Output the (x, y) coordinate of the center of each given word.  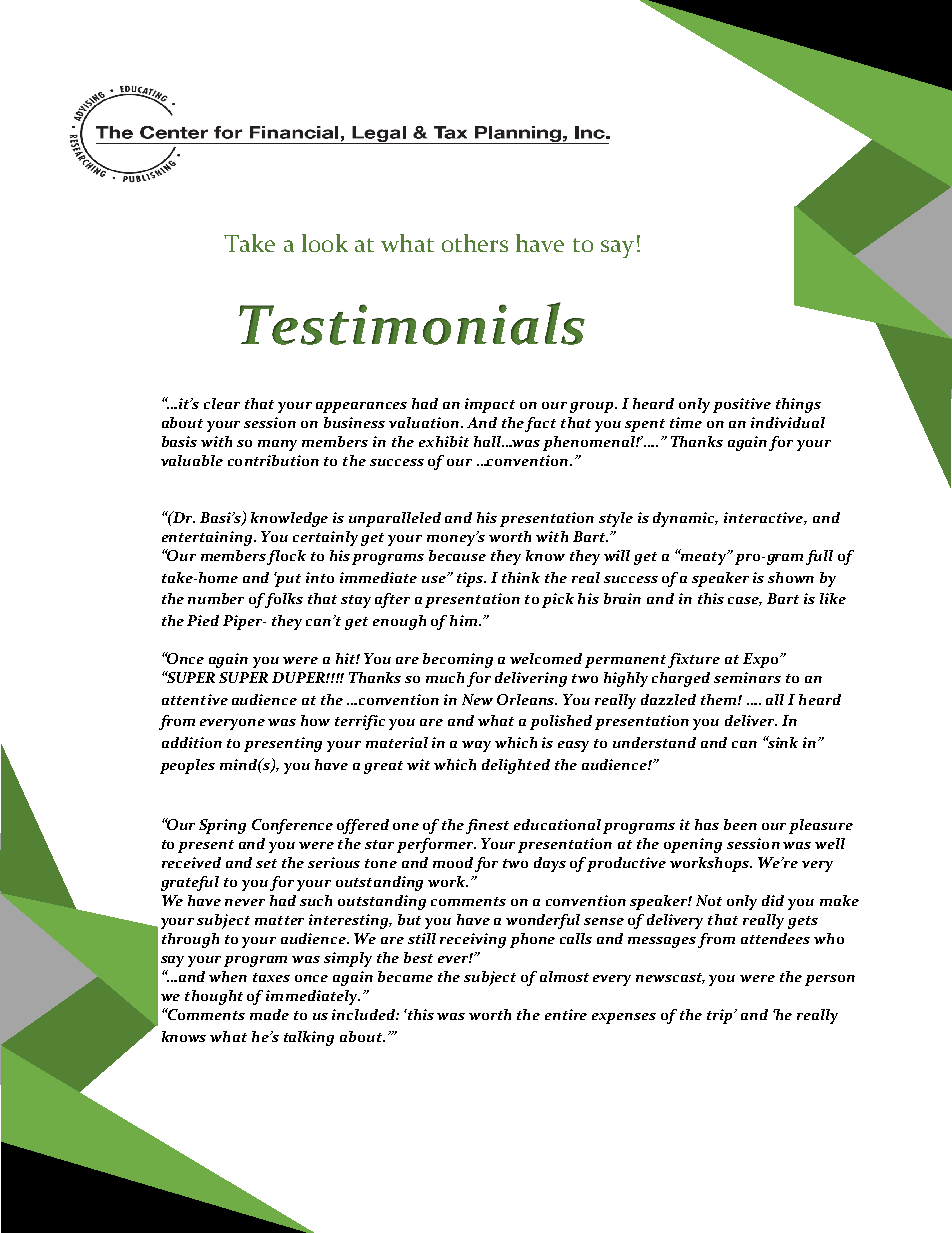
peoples (187, 766)
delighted (516, 766)
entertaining (208, 538)
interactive (764, 518)
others (475, 243)
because (457, 555)
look (325, 243)
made (269, 1014)
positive (742, 405)
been (740, 824)
